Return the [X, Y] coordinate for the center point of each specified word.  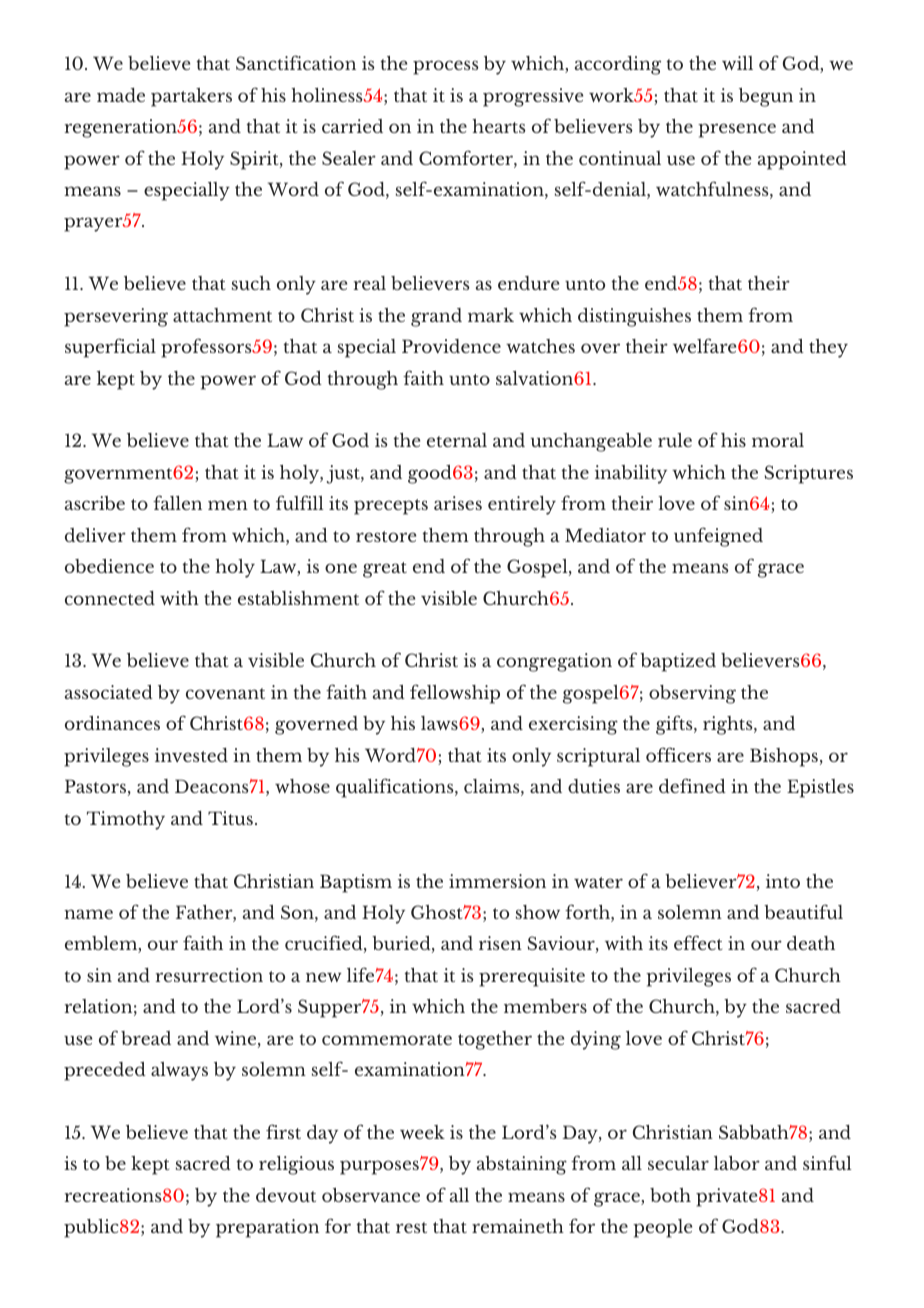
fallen [177, 502]
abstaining [522, 1165]
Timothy [126, 820]
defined [692, 785]
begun [766, 97]
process [446, 67]
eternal [457, 440]
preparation [267, 1228]
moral [778, 440]
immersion [497, 881]
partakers [191, 97]
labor [737, 1163]
